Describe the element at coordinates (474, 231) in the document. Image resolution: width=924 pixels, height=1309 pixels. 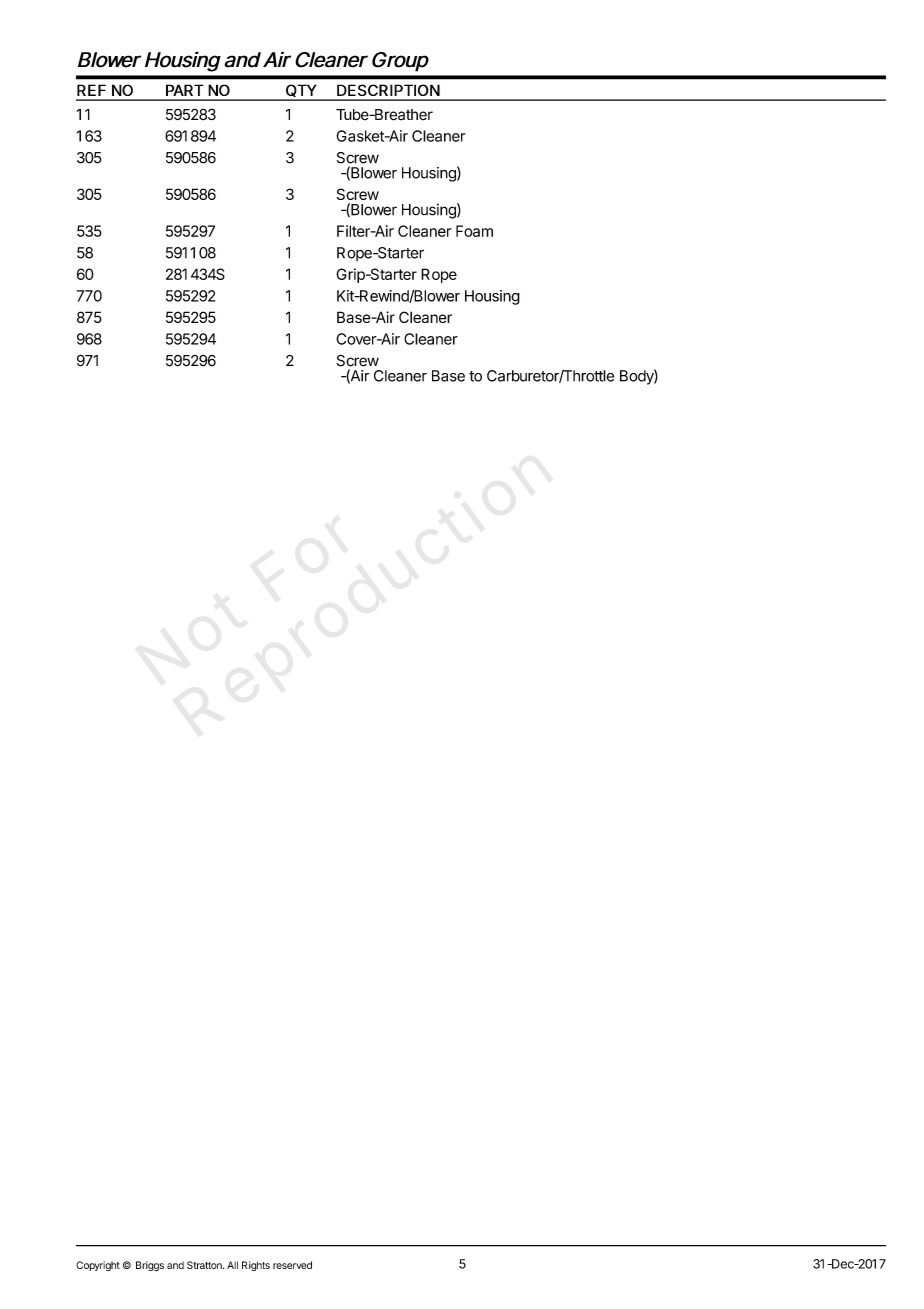
I see `Foam` at that location.
